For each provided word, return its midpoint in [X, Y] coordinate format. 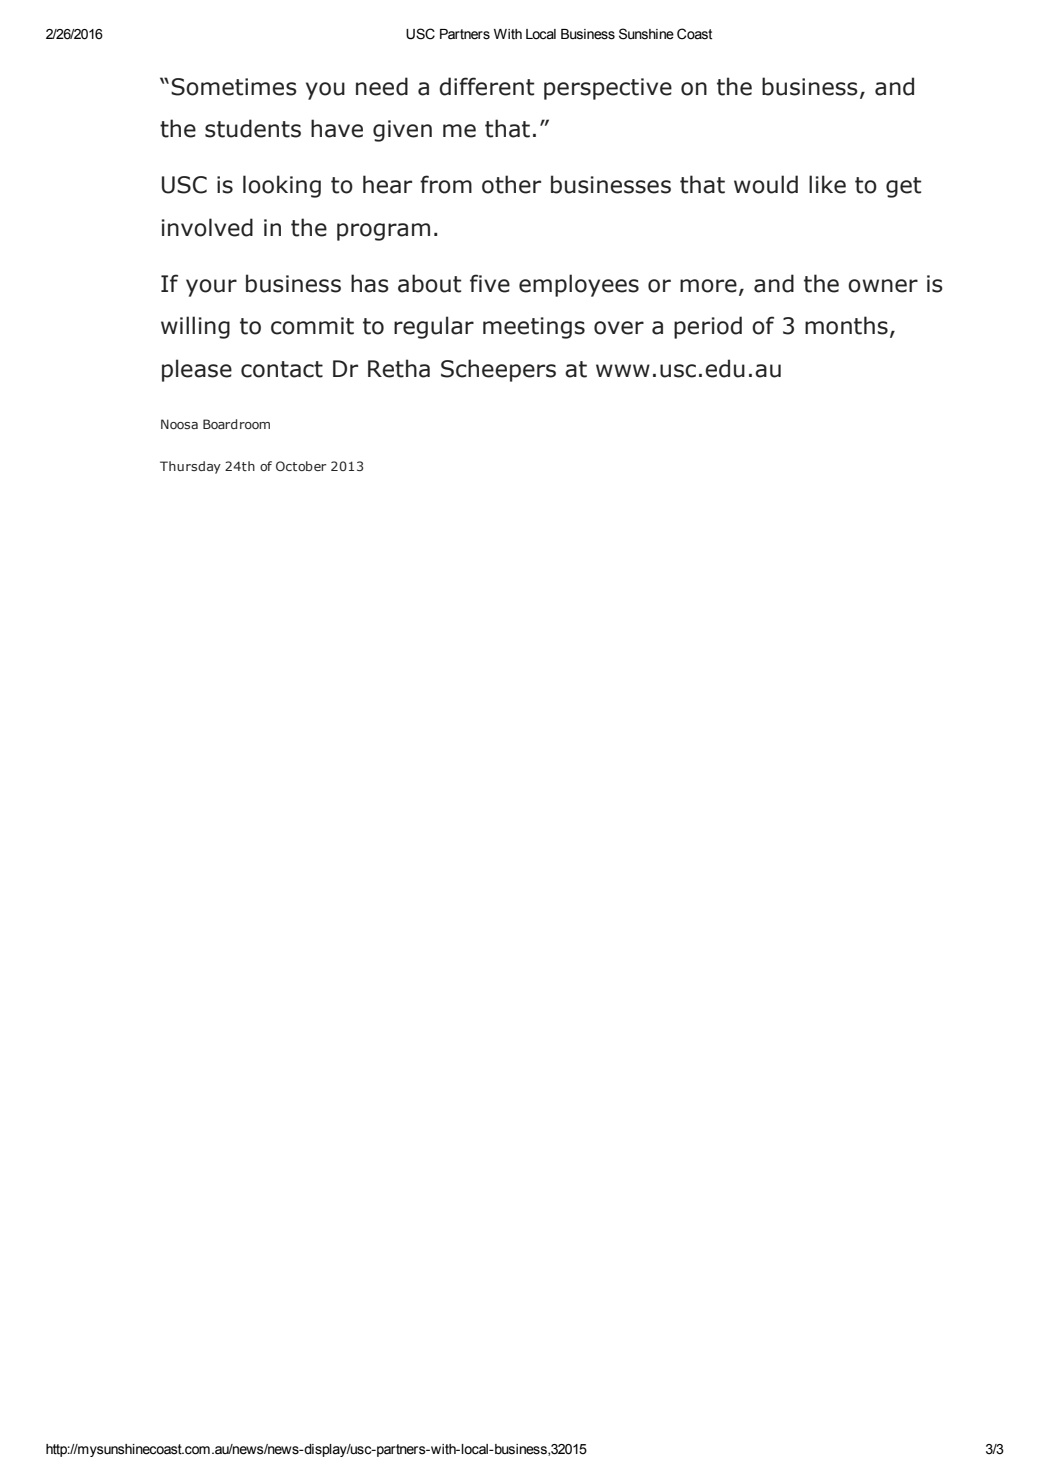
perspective [608, 89]
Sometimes [234, 87]
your [211, 288]
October [301, 466]
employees [579, 285]
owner [883, 286]
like [827, 184]
